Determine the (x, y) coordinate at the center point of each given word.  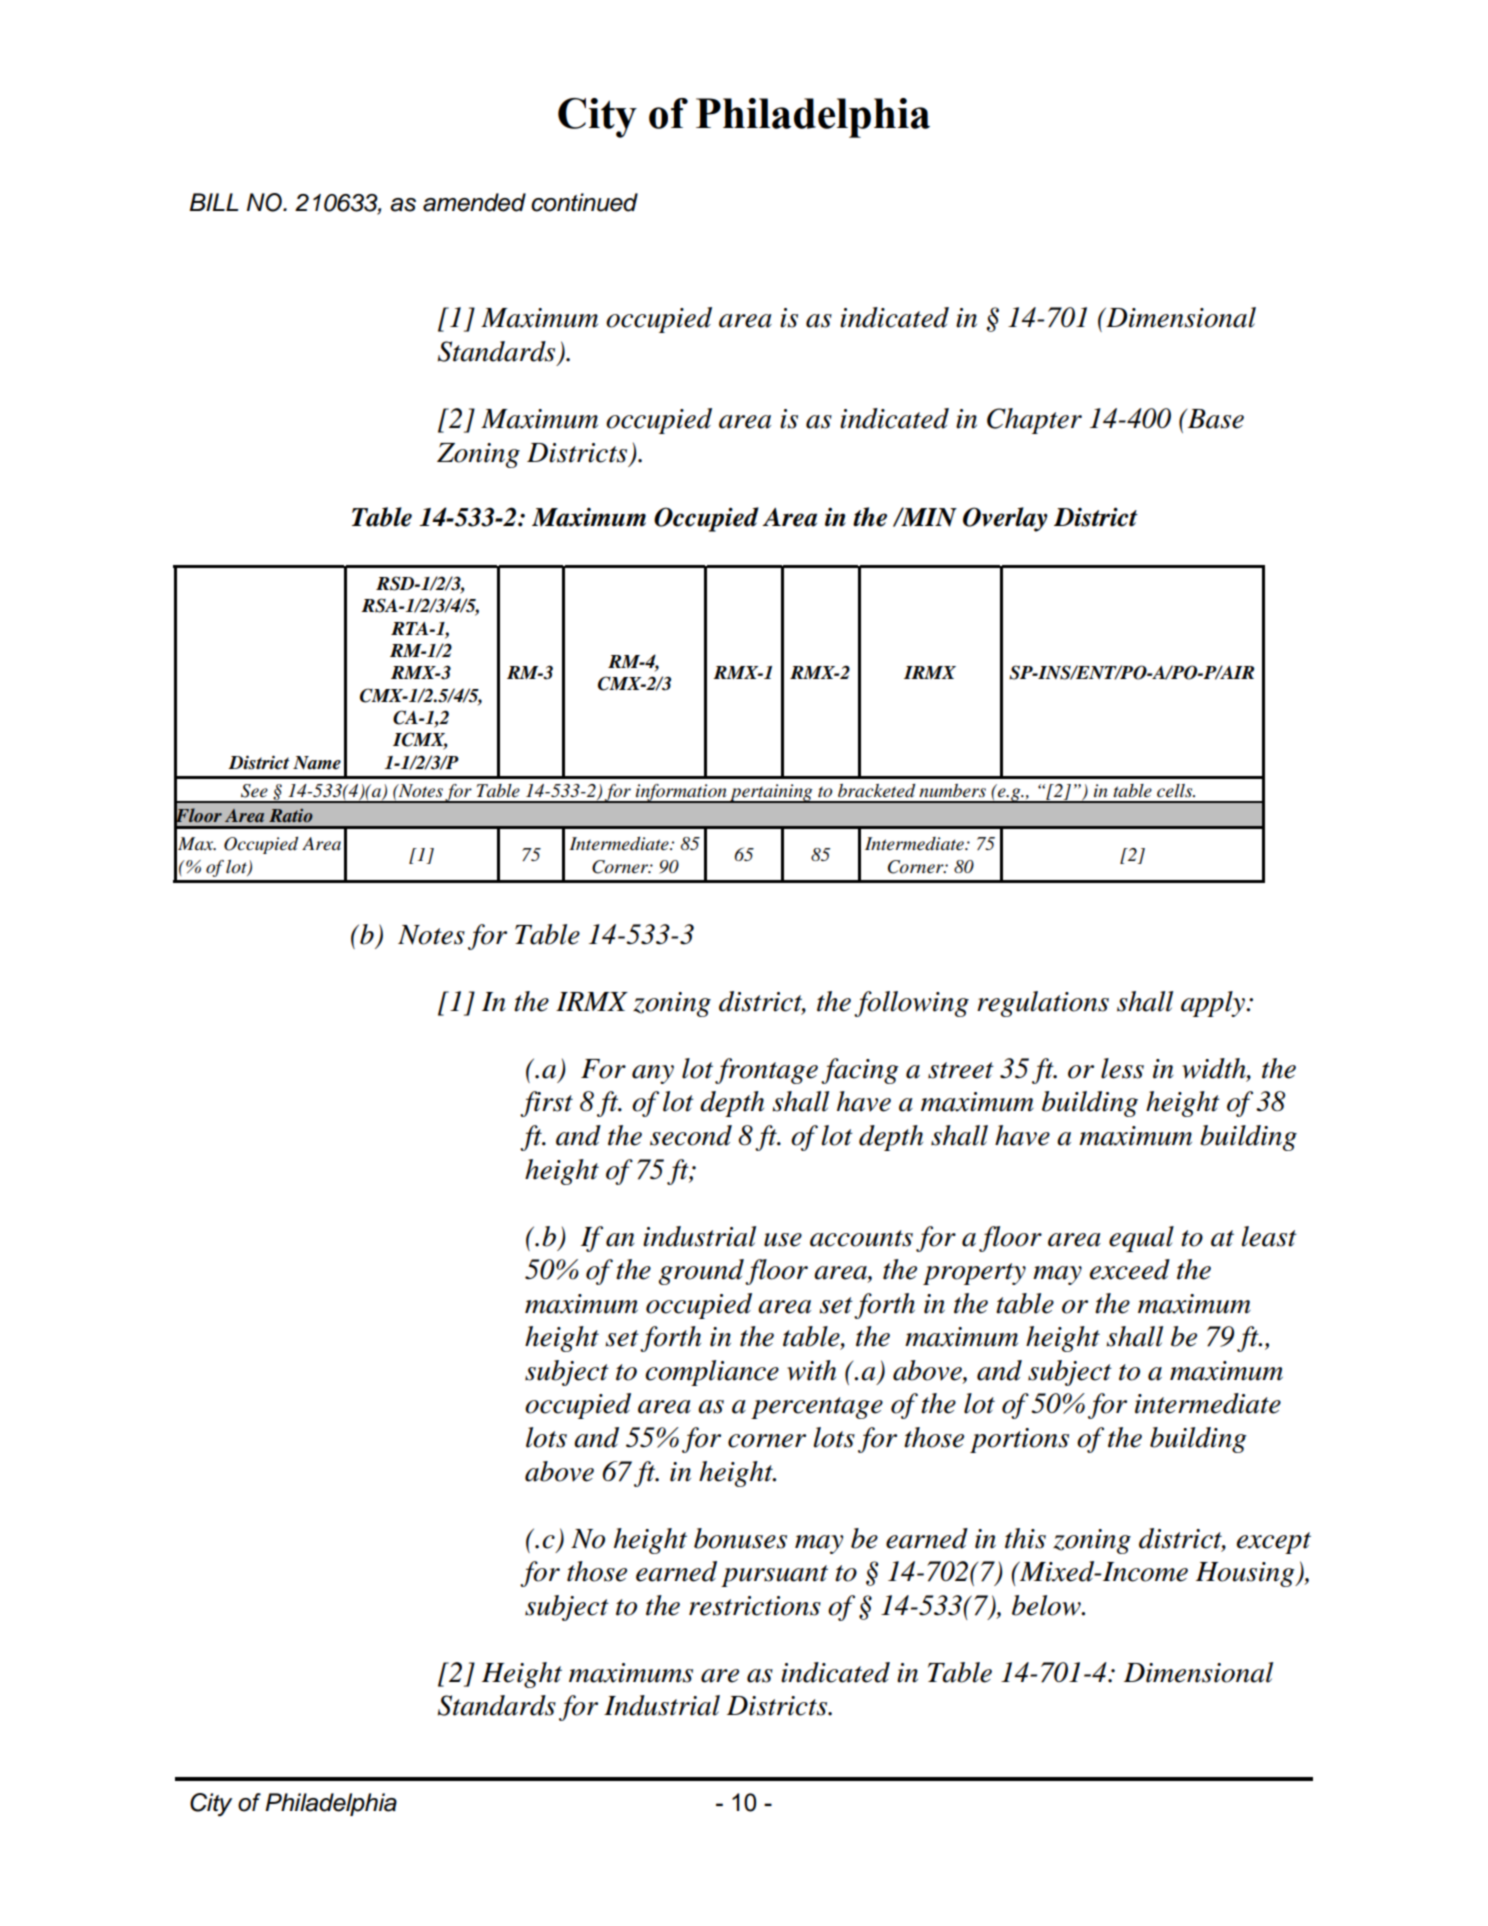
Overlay (1005, 519)
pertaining (771, 793)
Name (317, 763)
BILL (214, 202)
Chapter (1034, 421)
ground (701, 1272)
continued (584, 202)
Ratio (291, 815)
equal (1141, 1239)
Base (1214, 419)
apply (1214, 1004)
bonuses (740, 1538)
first (546, 1104)
